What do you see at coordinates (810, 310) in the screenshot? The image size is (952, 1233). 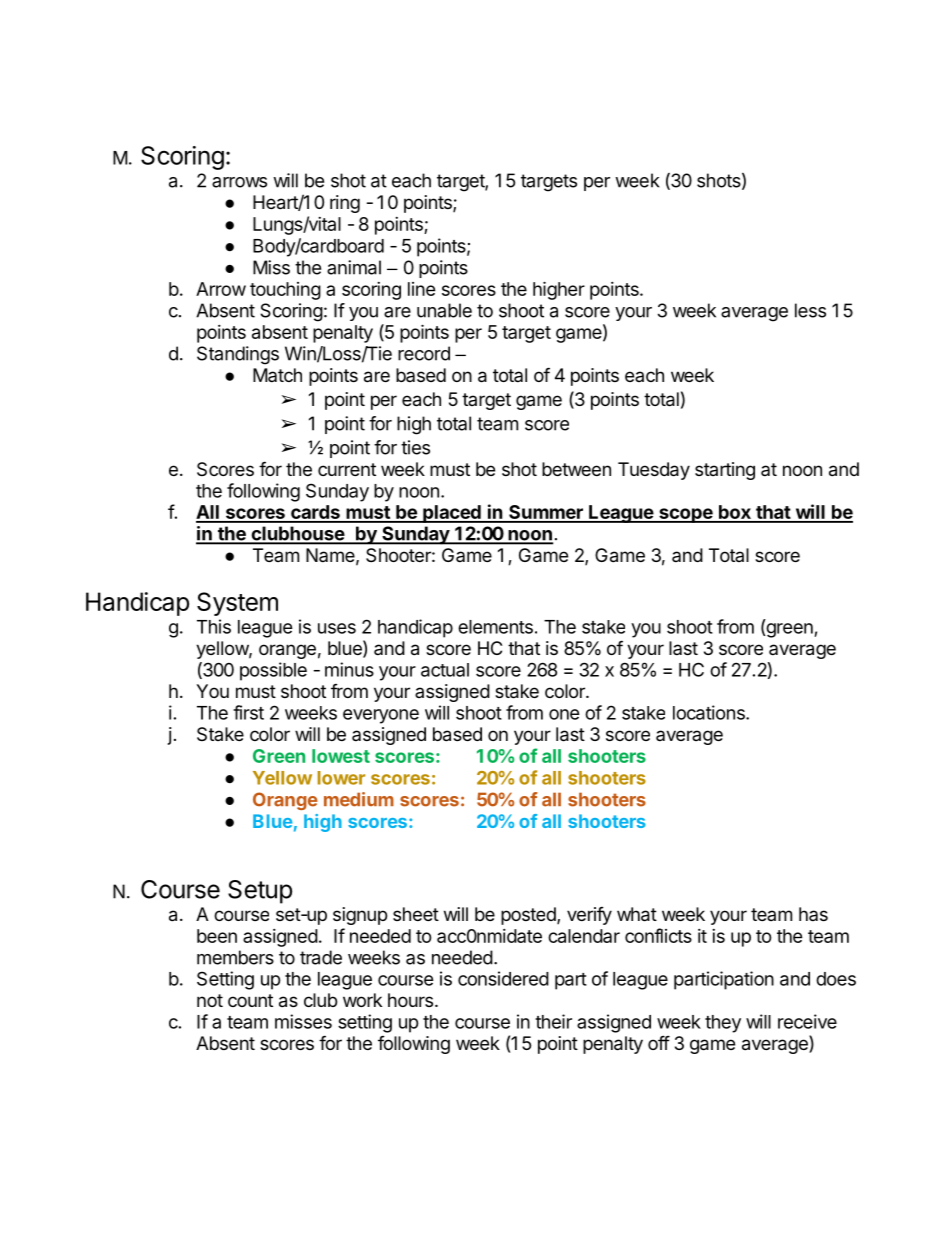 I see `less` at bounding box center [810, 310].
